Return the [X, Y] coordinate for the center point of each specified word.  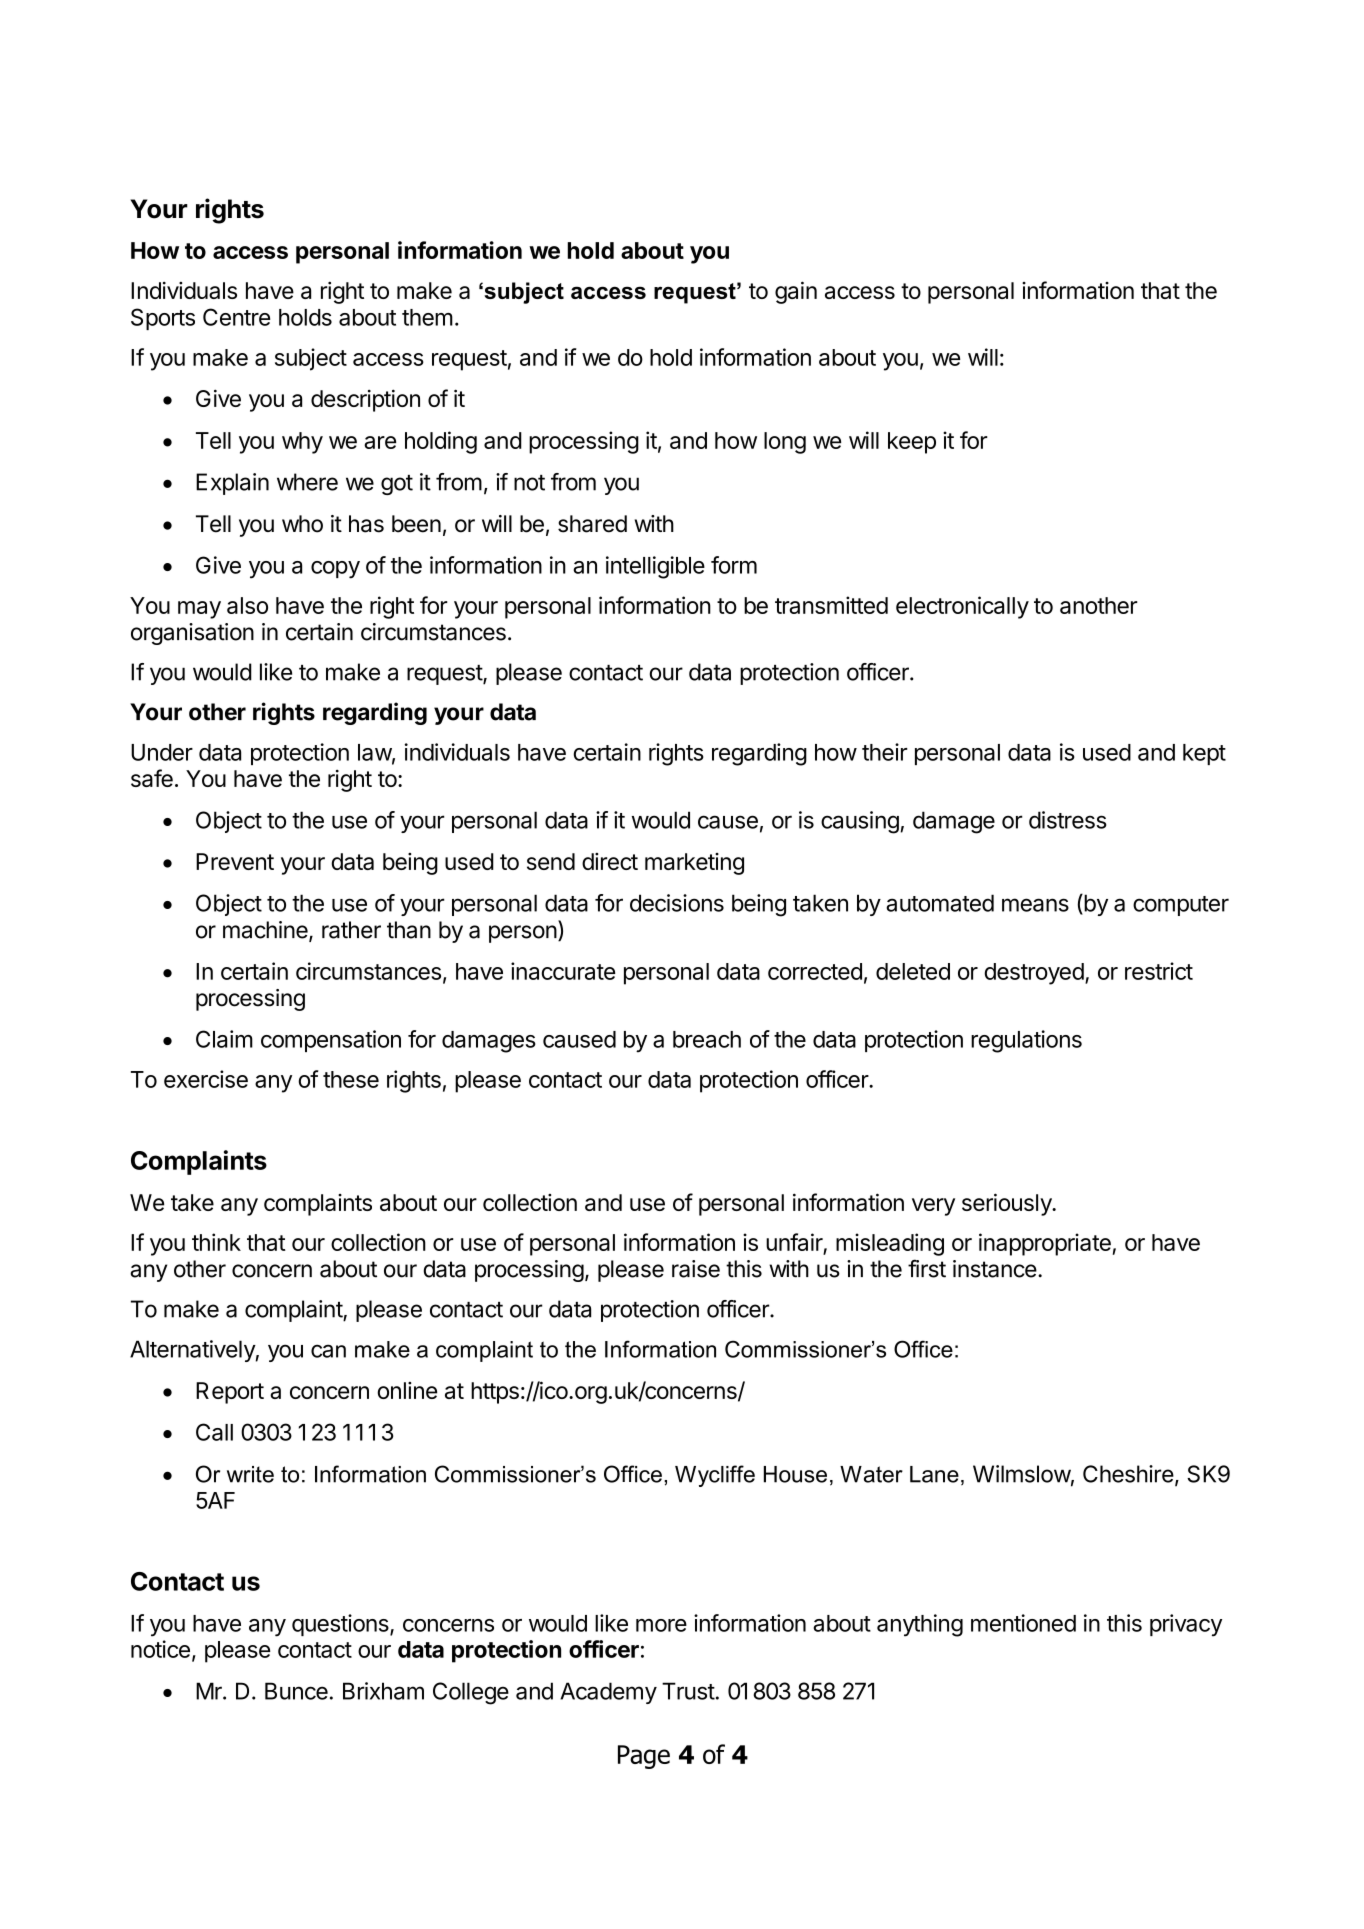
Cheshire [1128, 1474]
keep [912, 443]
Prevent [235, 861]
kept [1204, 754]
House [795, 1474]
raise [696, 1269]
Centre [236, 317]
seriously [1008, 1204]
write [250, 1474]
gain [796, 292]
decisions [677, 903]
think [216, 1242]
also [247, 605]
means [1035, 905]
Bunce [296, 1691]
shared [592, 524]
